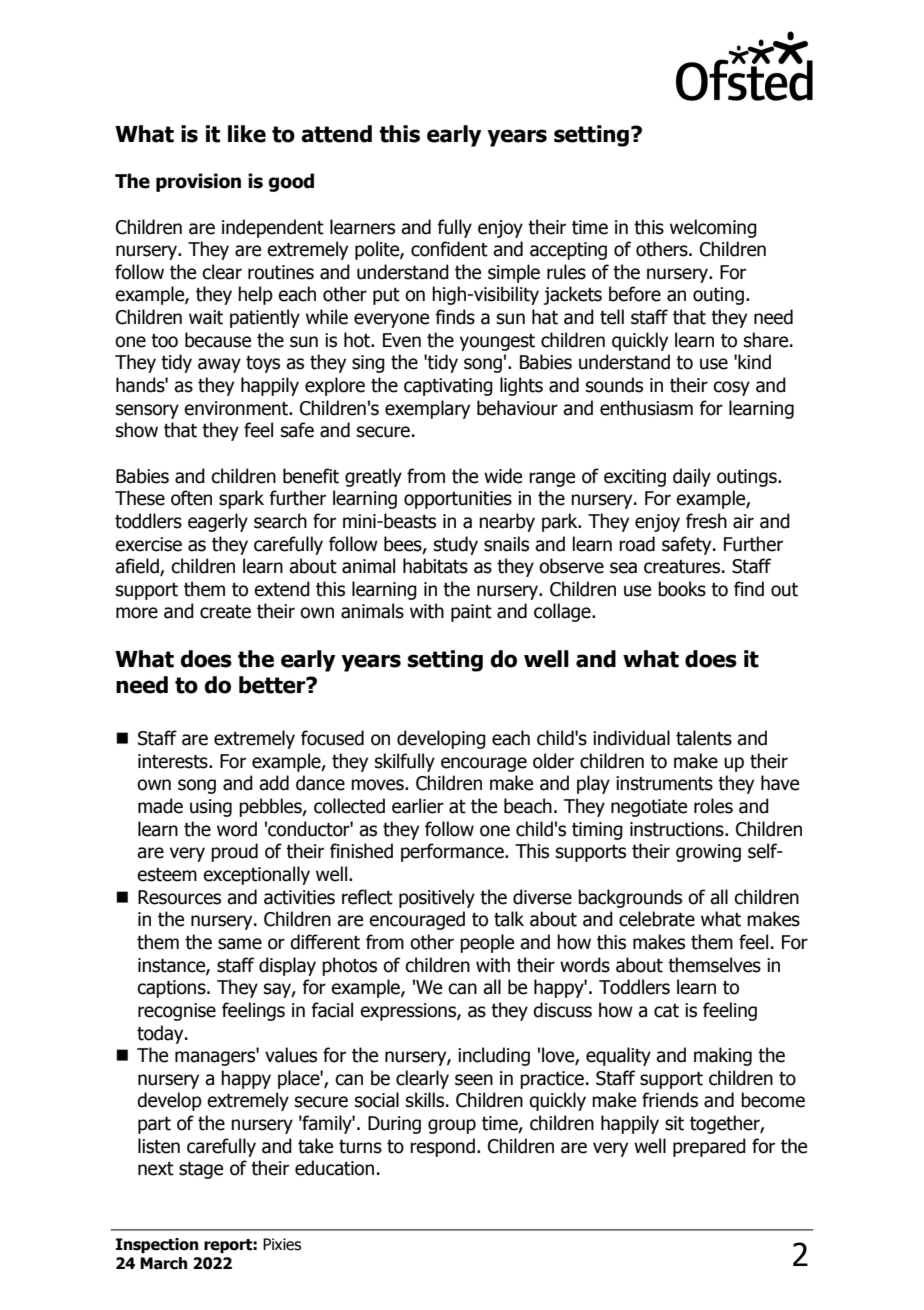  I want to click on respond, so click(442, 1147).
